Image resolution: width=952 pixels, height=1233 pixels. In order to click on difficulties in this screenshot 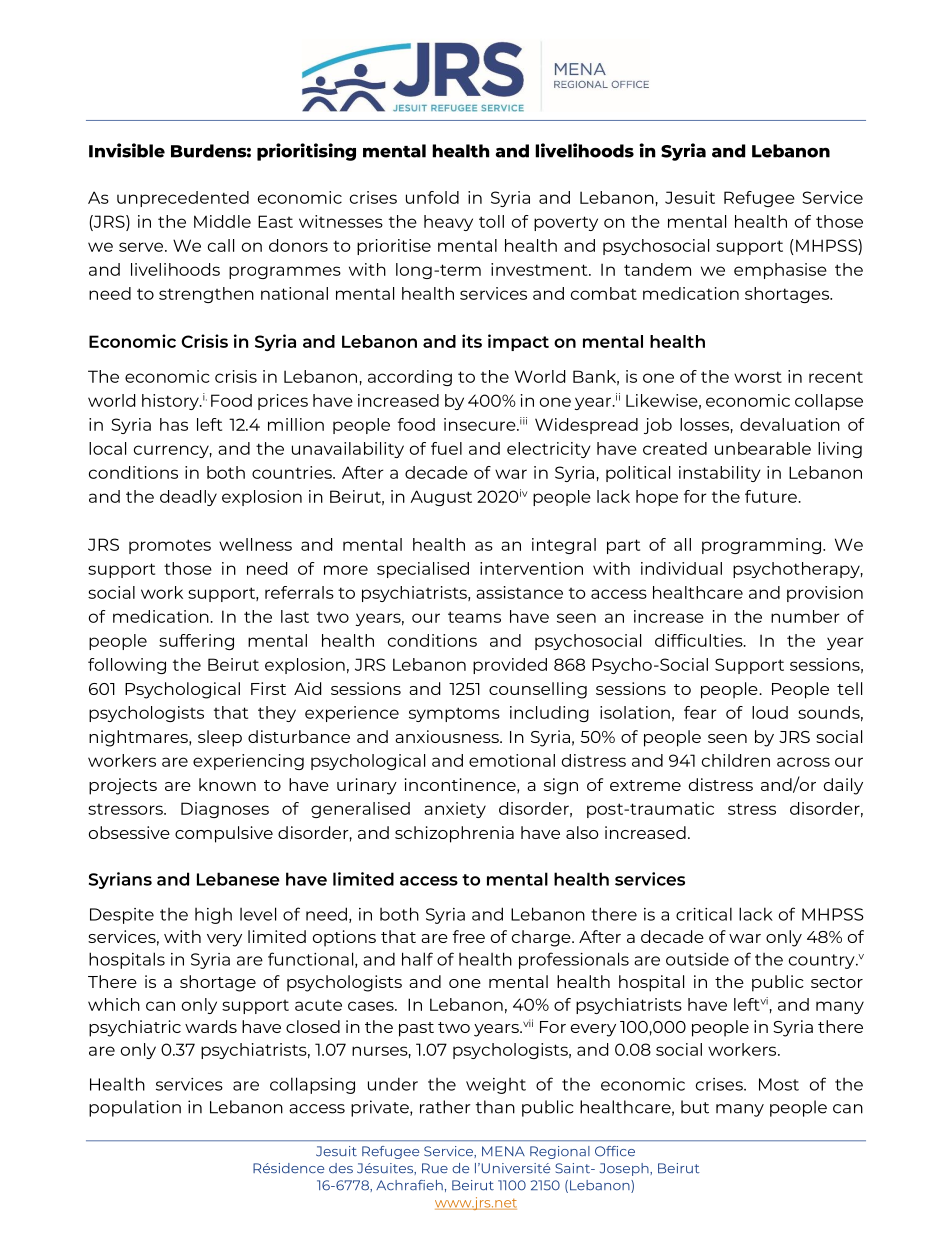, I will do `click(700, 640)`.
